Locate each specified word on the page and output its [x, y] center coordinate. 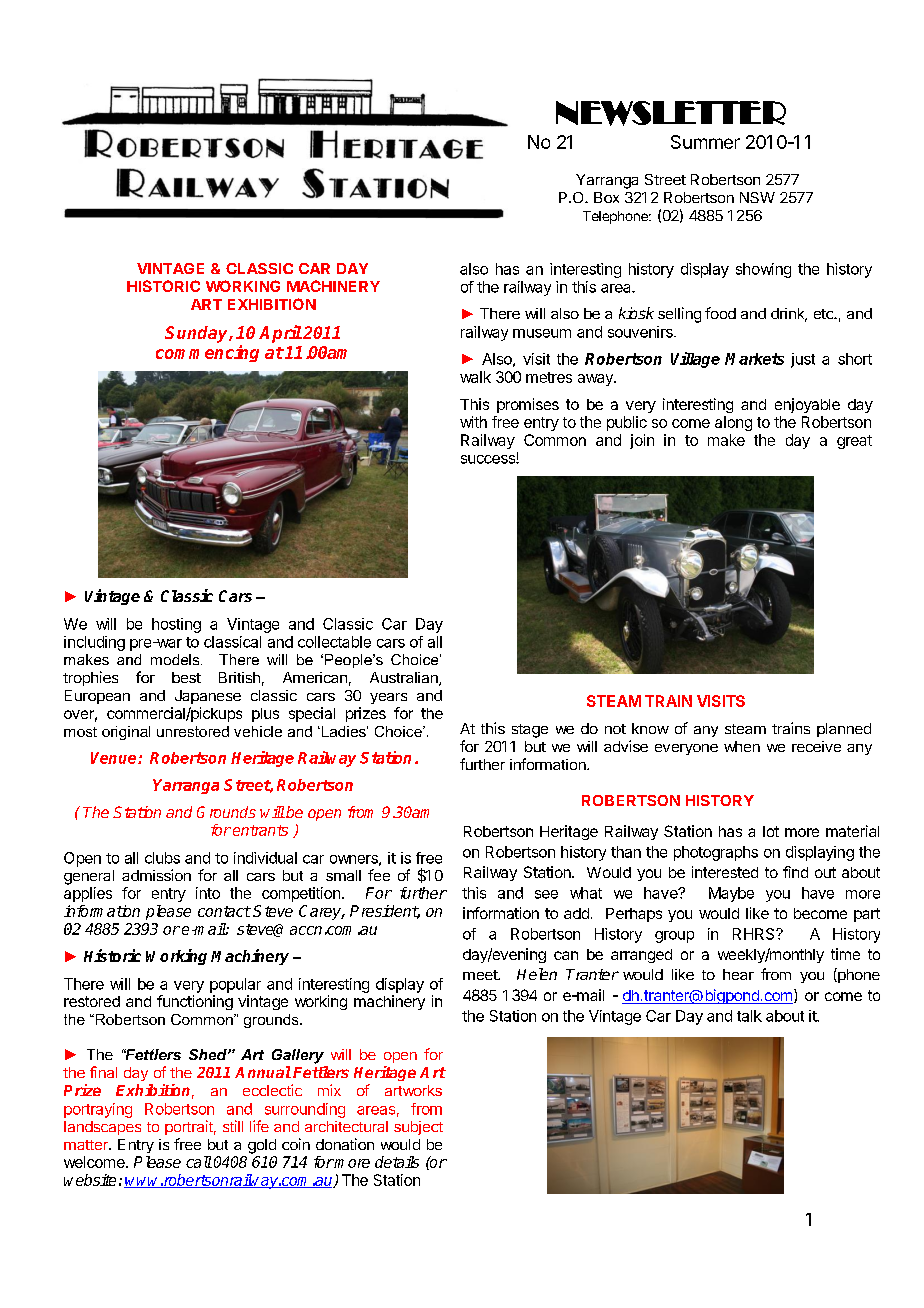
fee [379, 875]
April [280, 334]
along [733, 423]
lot [771, 831]
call [199, 1162]
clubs [162, 858]
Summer [705, 142]
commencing [207, 353]
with [473, 422]
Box [606, 197]
